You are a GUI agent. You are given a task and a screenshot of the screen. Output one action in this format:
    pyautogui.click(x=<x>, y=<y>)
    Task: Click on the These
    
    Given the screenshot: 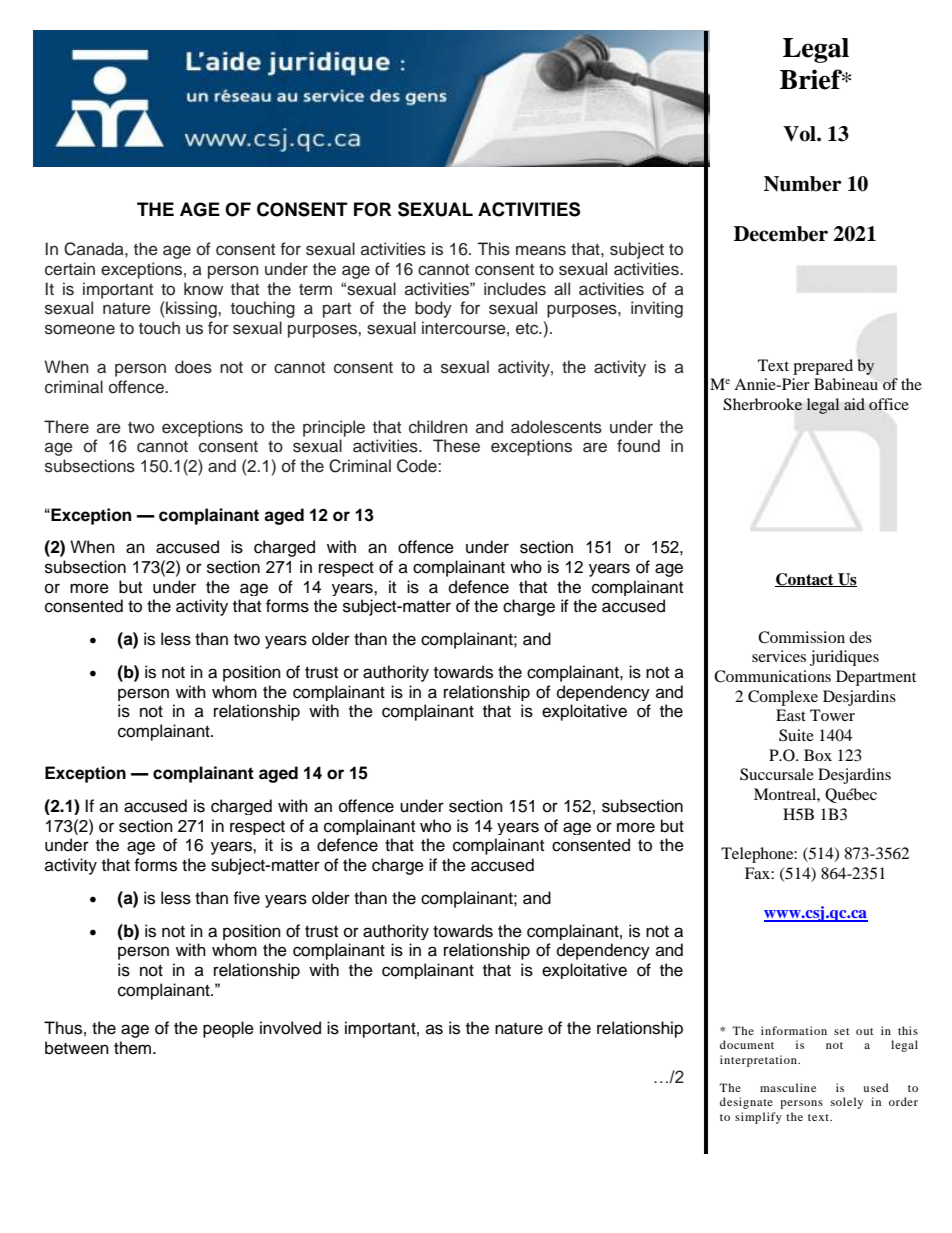 What is the action you would take?
    pyautogui.click(x=456, y=446)
